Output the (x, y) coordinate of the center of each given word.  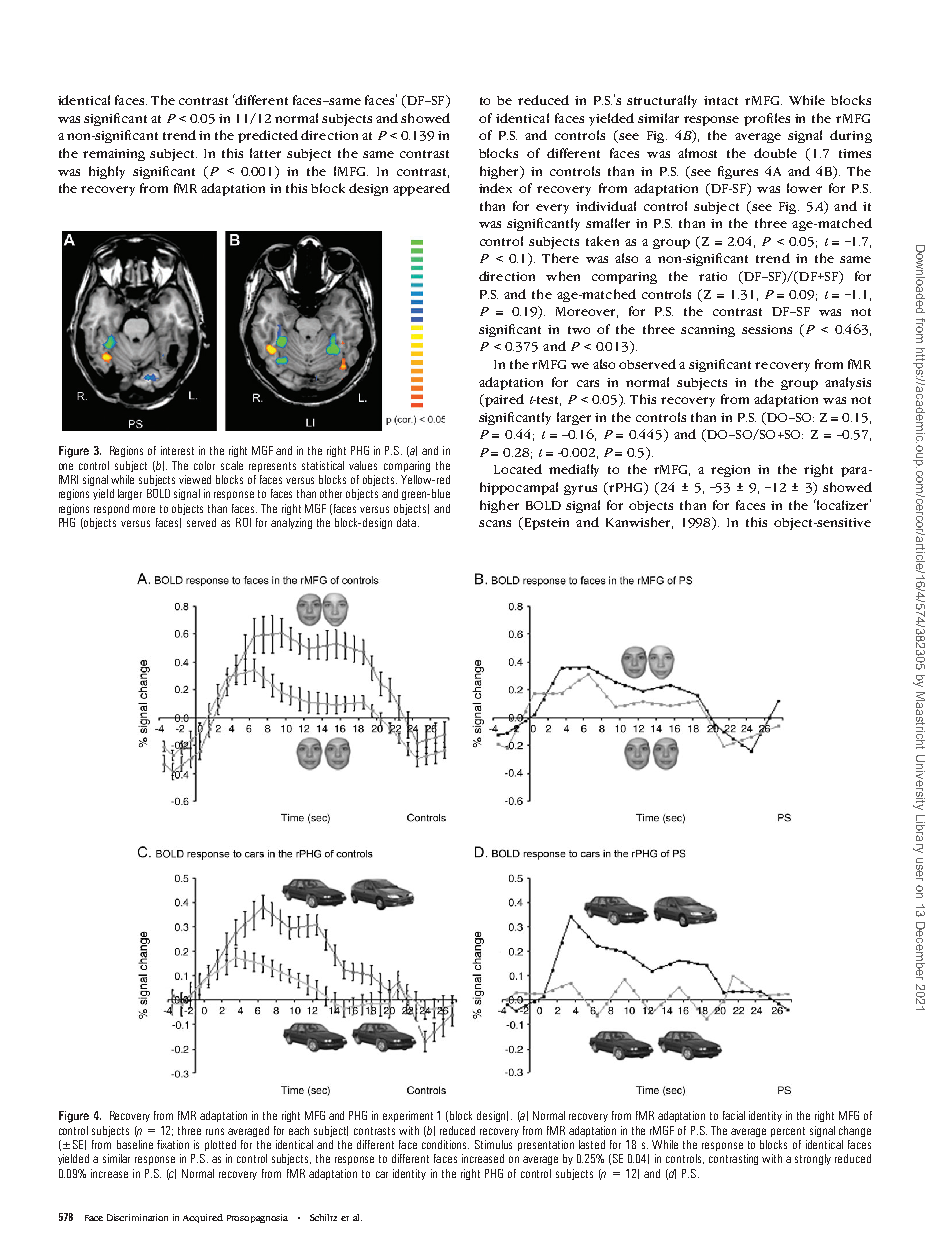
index (495, 188)
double (775, 153)
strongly (813, 1159)
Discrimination (137, 1217)
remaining (114, 155)
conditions (445, 1144)
